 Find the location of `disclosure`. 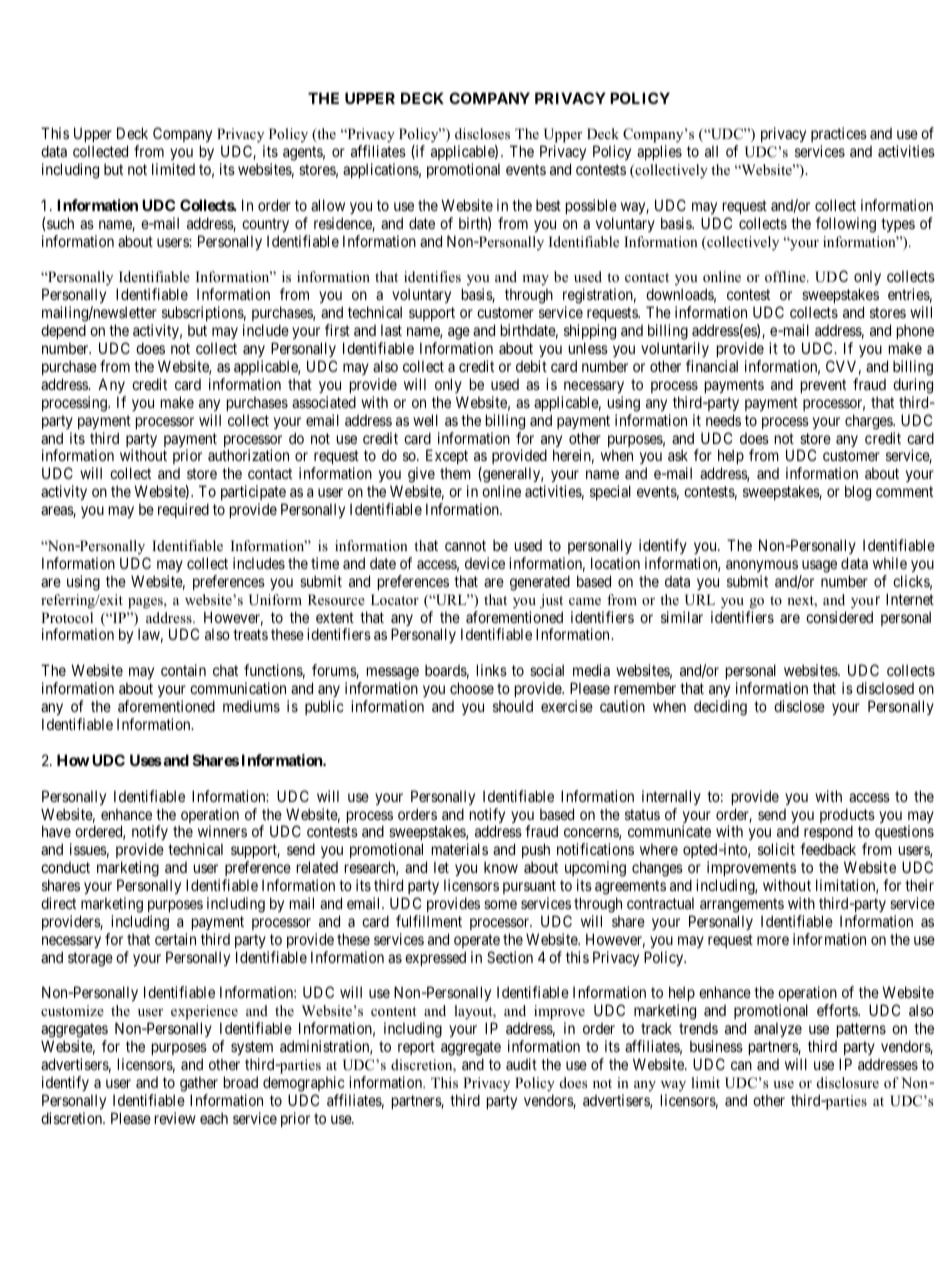

disclosure is located at coordinates (848, 1082).
